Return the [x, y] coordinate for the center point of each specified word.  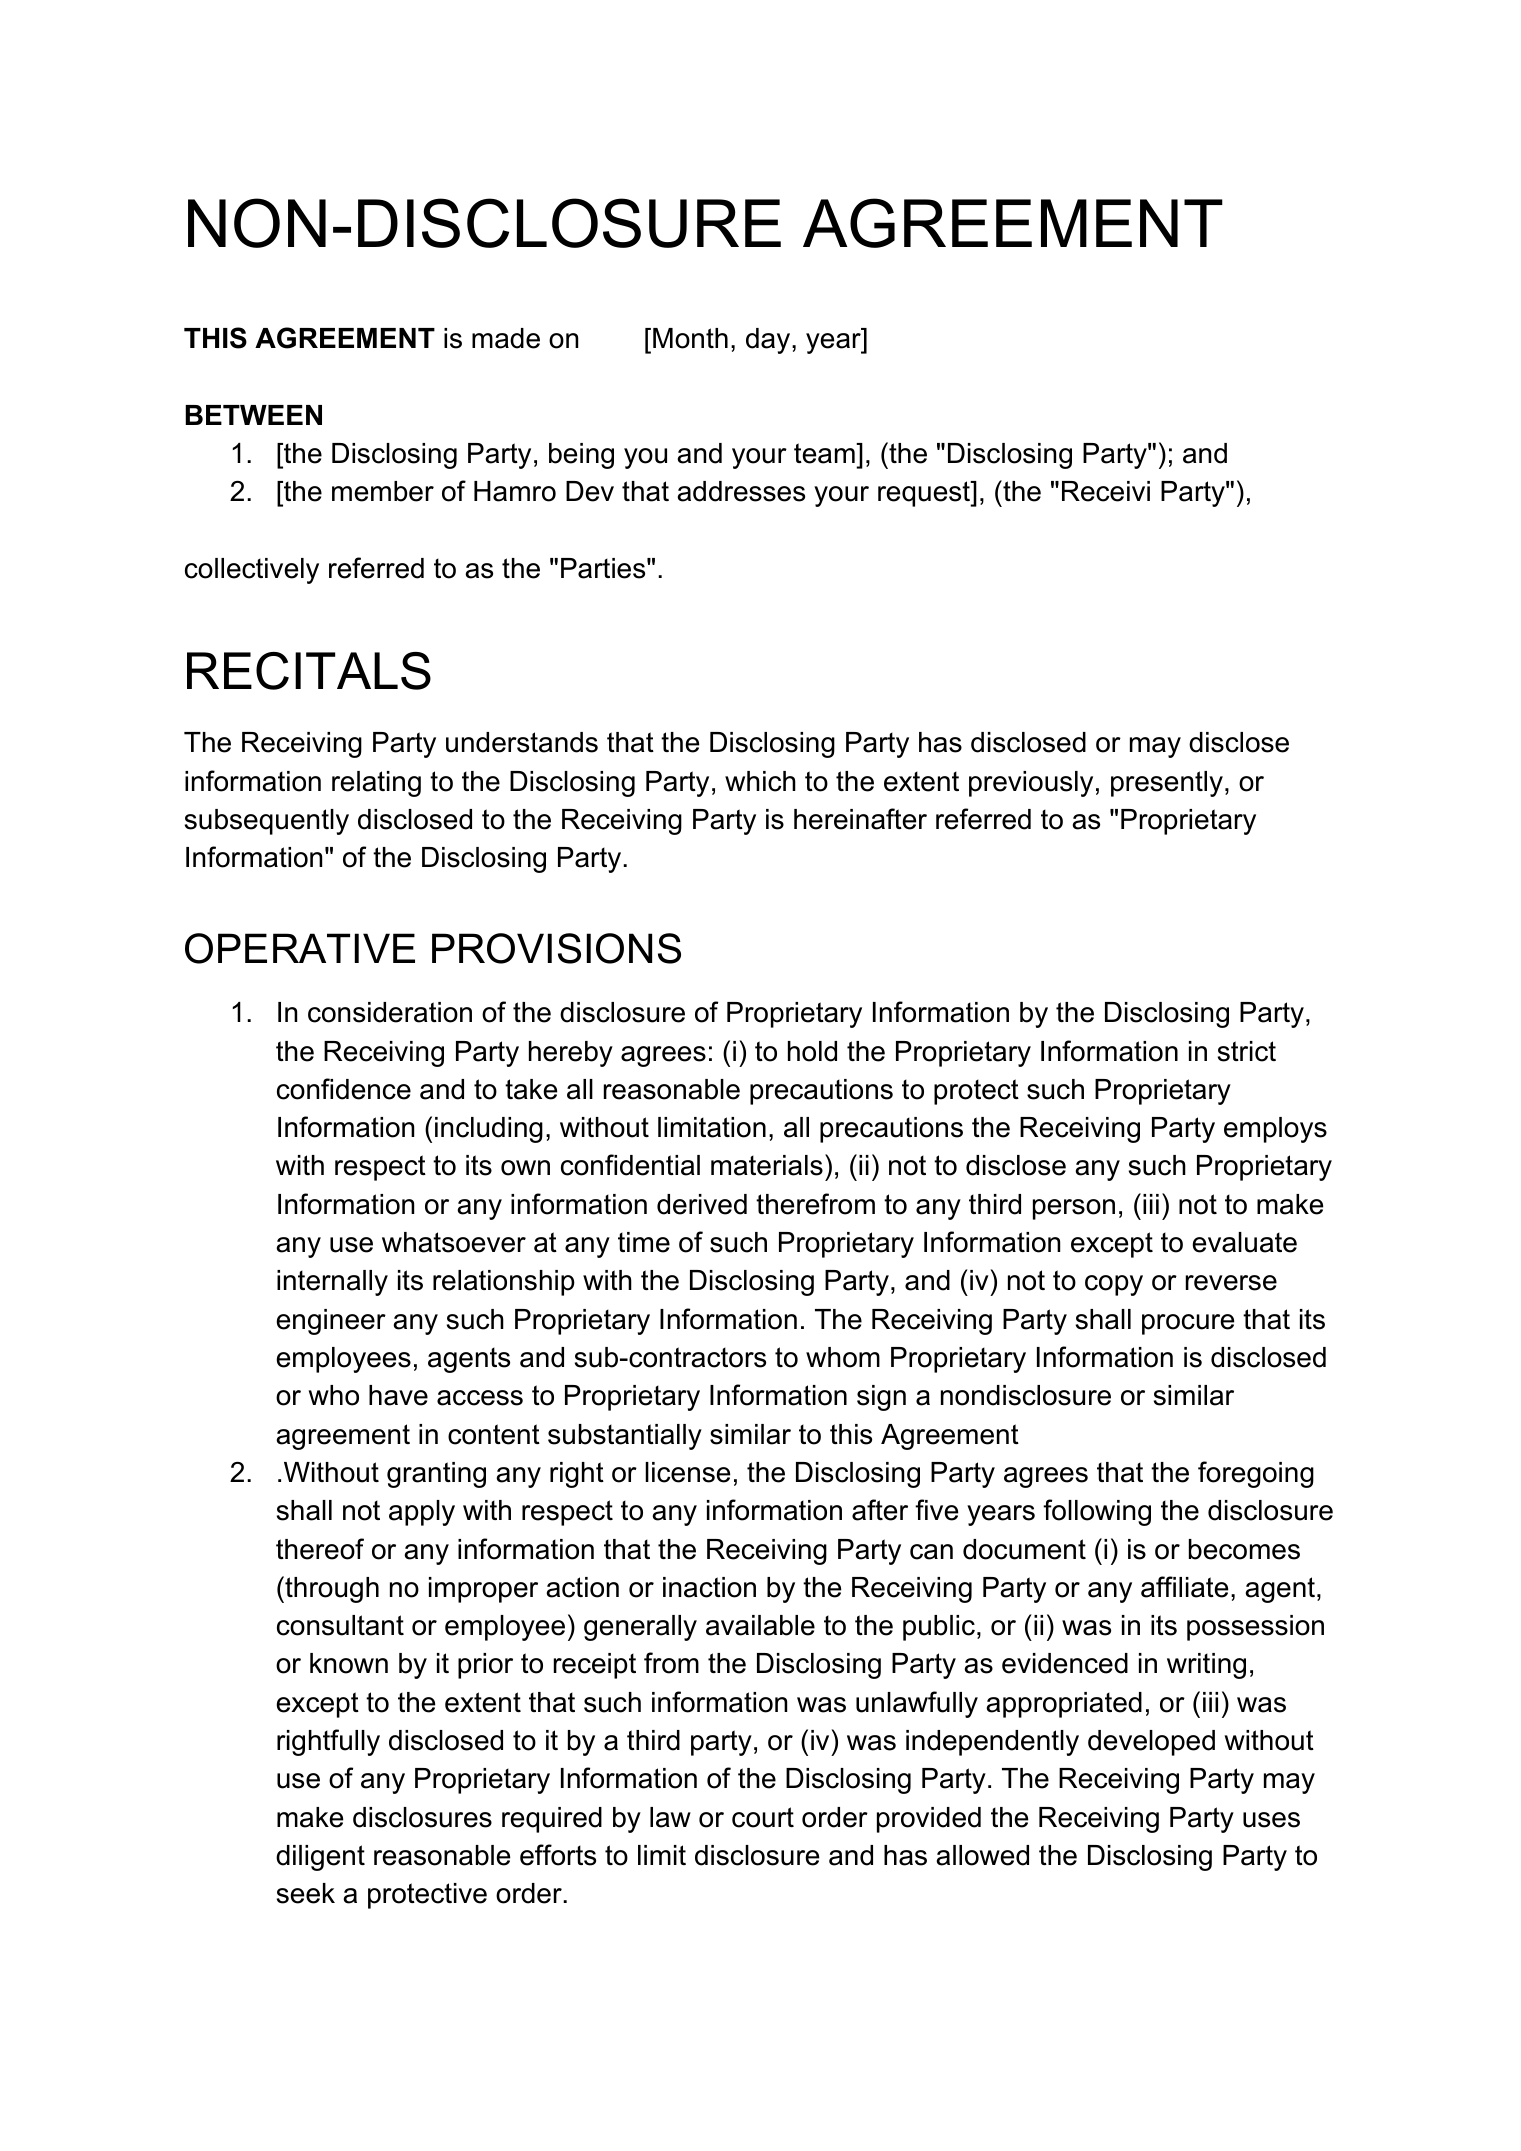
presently [1167, 784]
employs [1275, 1130]
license [687, 1472]
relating [376, 784]
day [769, 341]
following [1097, 1512]
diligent [320, 1858]
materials [767, 1165]
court [763, 1817]
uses [1271, 1820]
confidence [344, 1089]
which [760, 781]
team [825, 453]
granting [436, 1475]
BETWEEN [253, 415]
